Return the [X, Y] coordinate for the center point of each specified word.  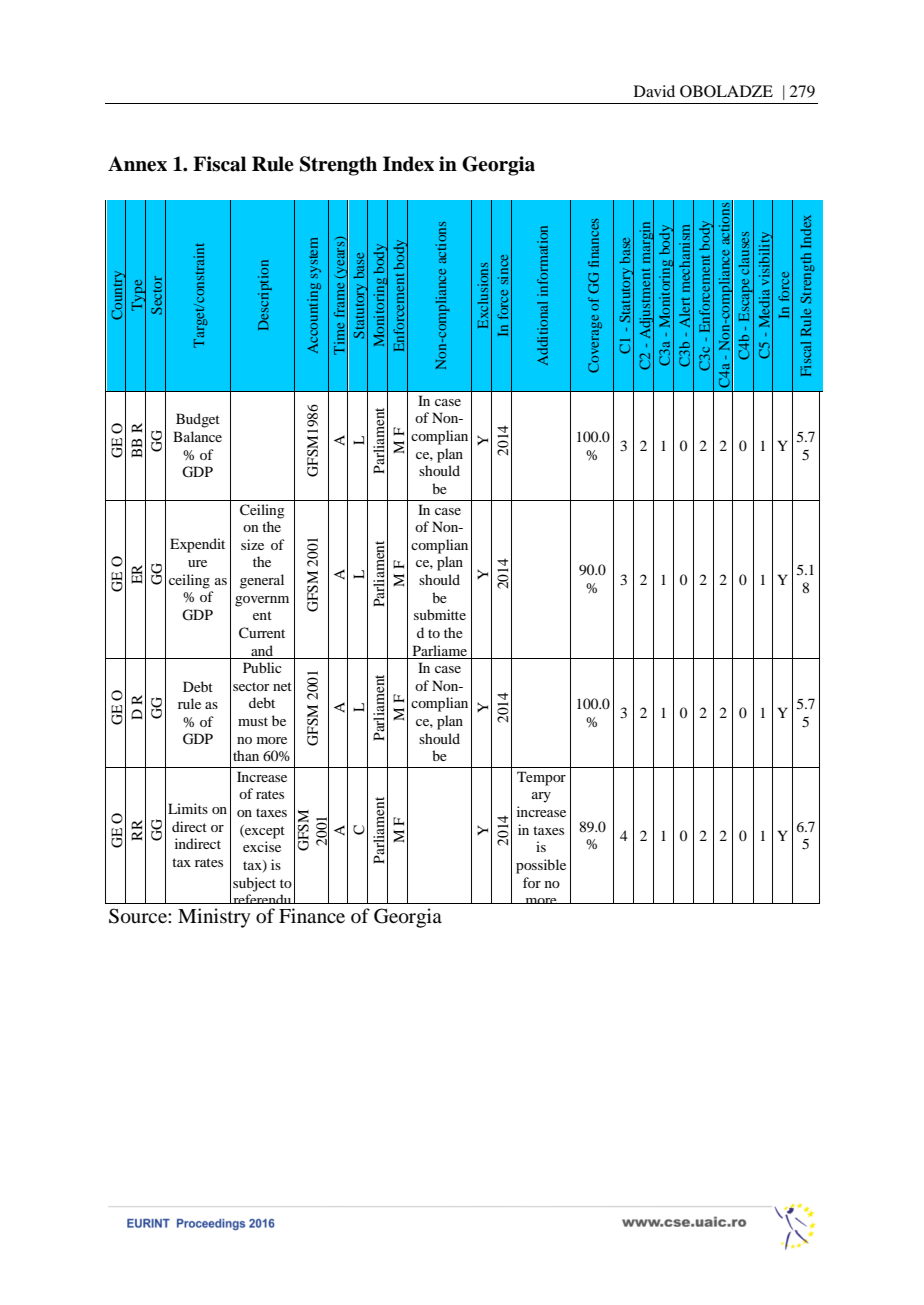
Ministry [214, 918]
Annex [137, 164]
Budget [198, 420]
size [252, 544]
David [654, 91]
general [262, 581]
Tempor [541, 778]
